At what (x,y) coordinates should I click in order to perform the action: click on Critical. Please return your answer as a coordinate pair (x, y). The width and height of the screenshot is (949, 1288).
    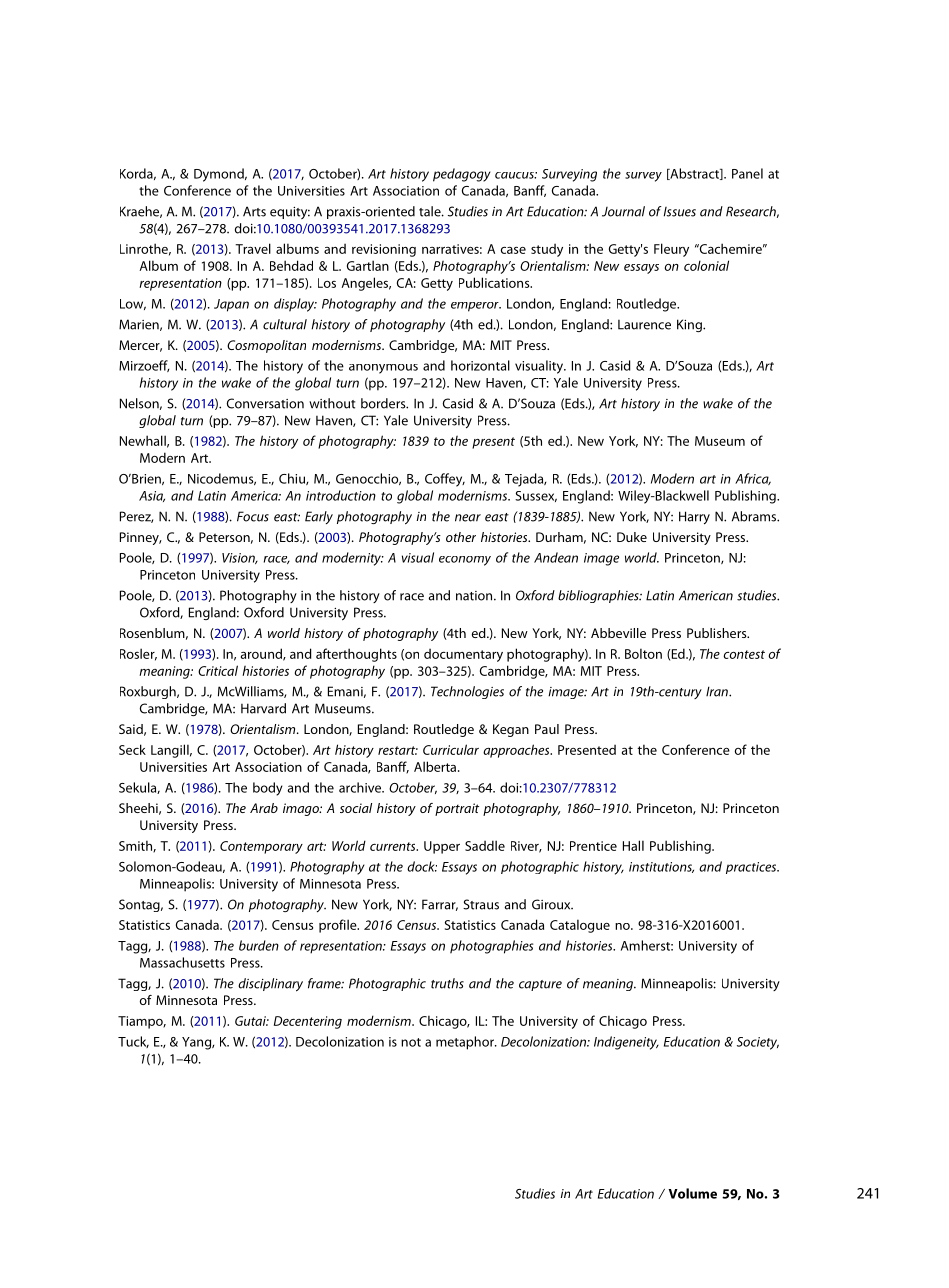
    Looking at the image, I should click on (218, 670).
